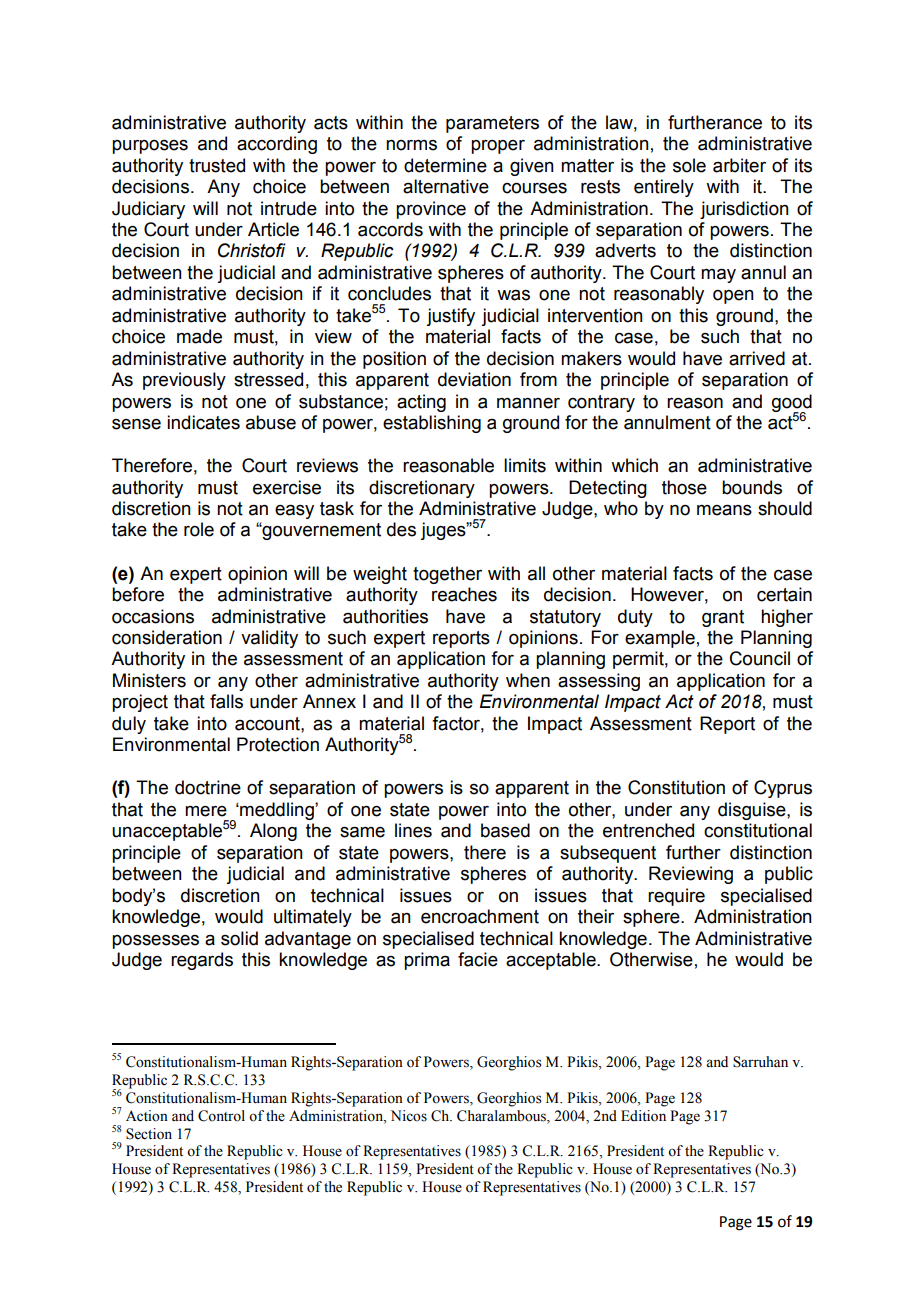  What do you see at coordinates (221, 1116) in the screenshot?
I see `Control` at bounding box center [221, 1116].
